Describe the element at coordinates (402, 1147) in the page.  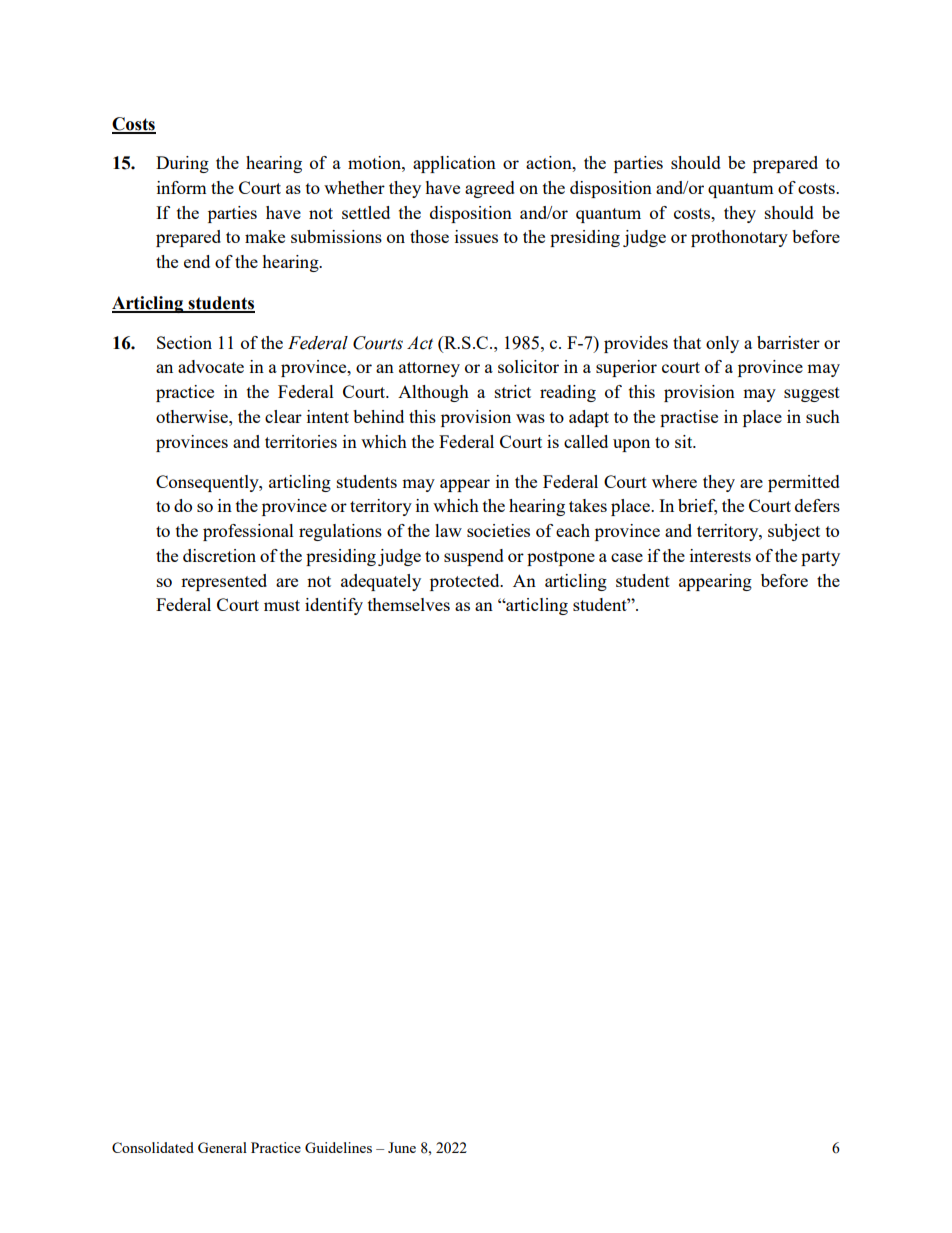
I see `June` at that location.
